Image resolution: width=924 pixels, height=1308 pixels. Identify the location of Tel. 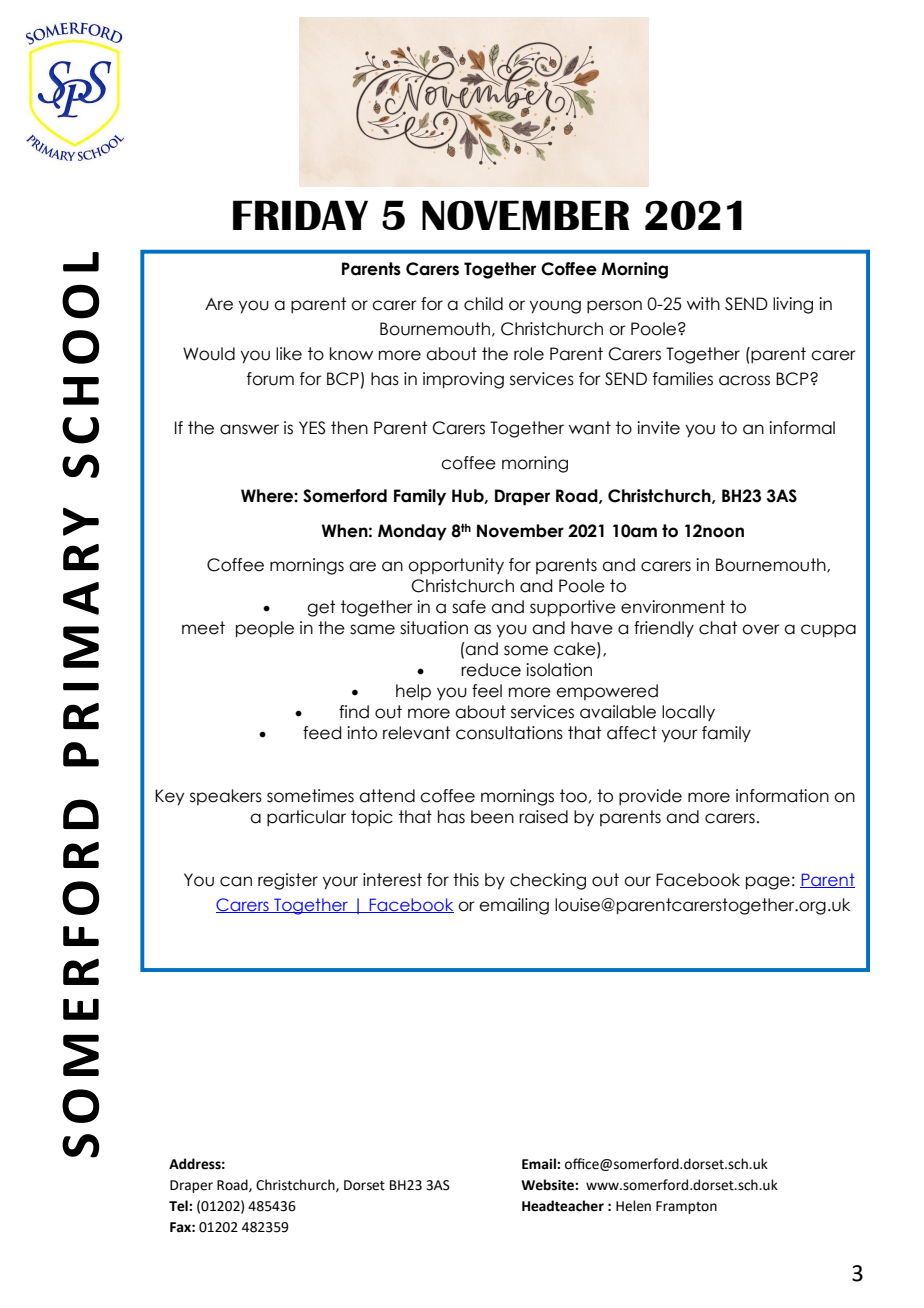
(179, 1206).
